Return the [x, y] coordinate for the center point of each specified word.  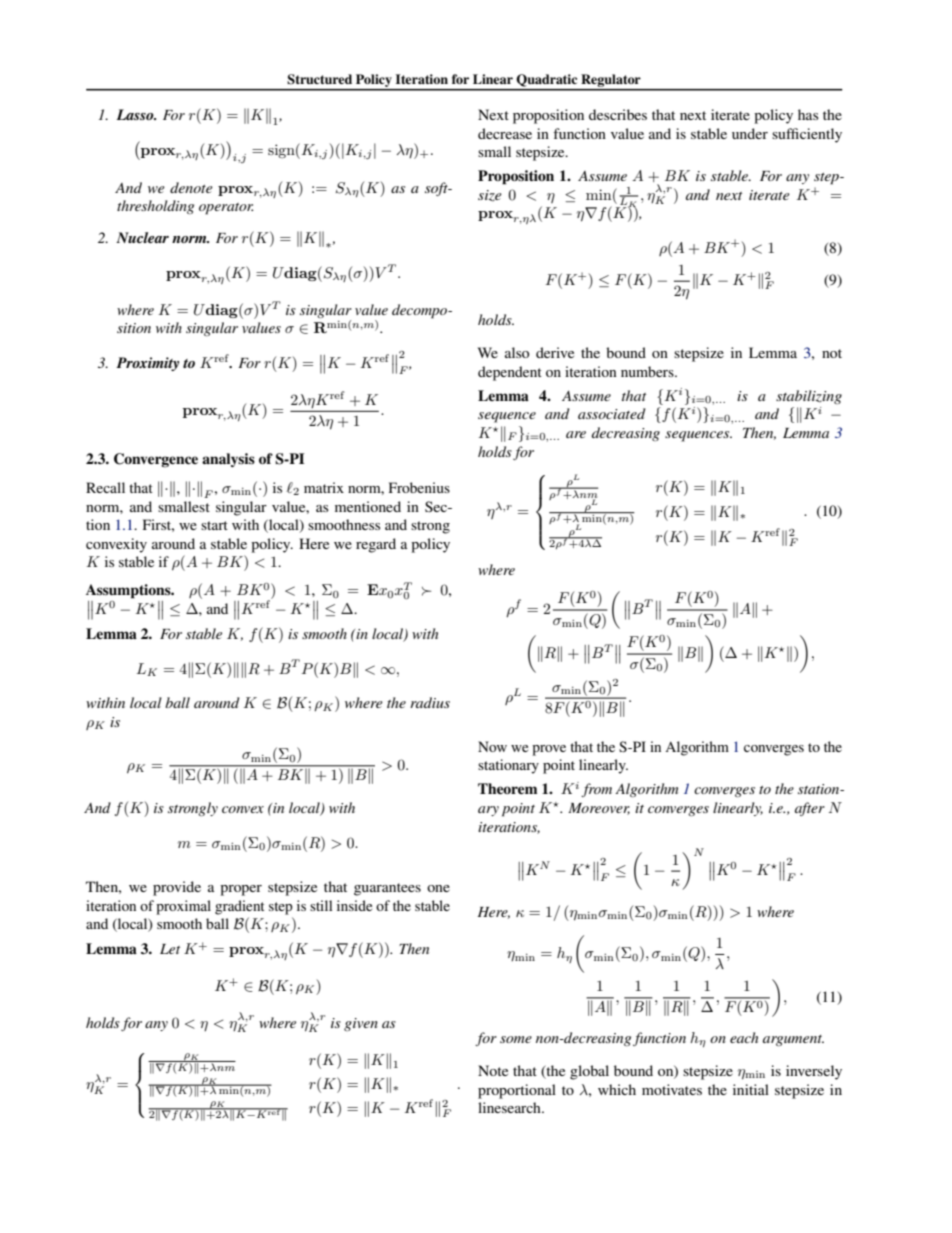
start [214, 525]
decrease [505, 133]
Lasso [136, 114]
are [576, 434]
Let [170, 949]
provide [177, 888]
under [750, 133]
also [517, 352]
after [810, 809]
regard [376, 545]
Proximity [147, 364]
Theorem [507, 788]
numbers [648, 371]
